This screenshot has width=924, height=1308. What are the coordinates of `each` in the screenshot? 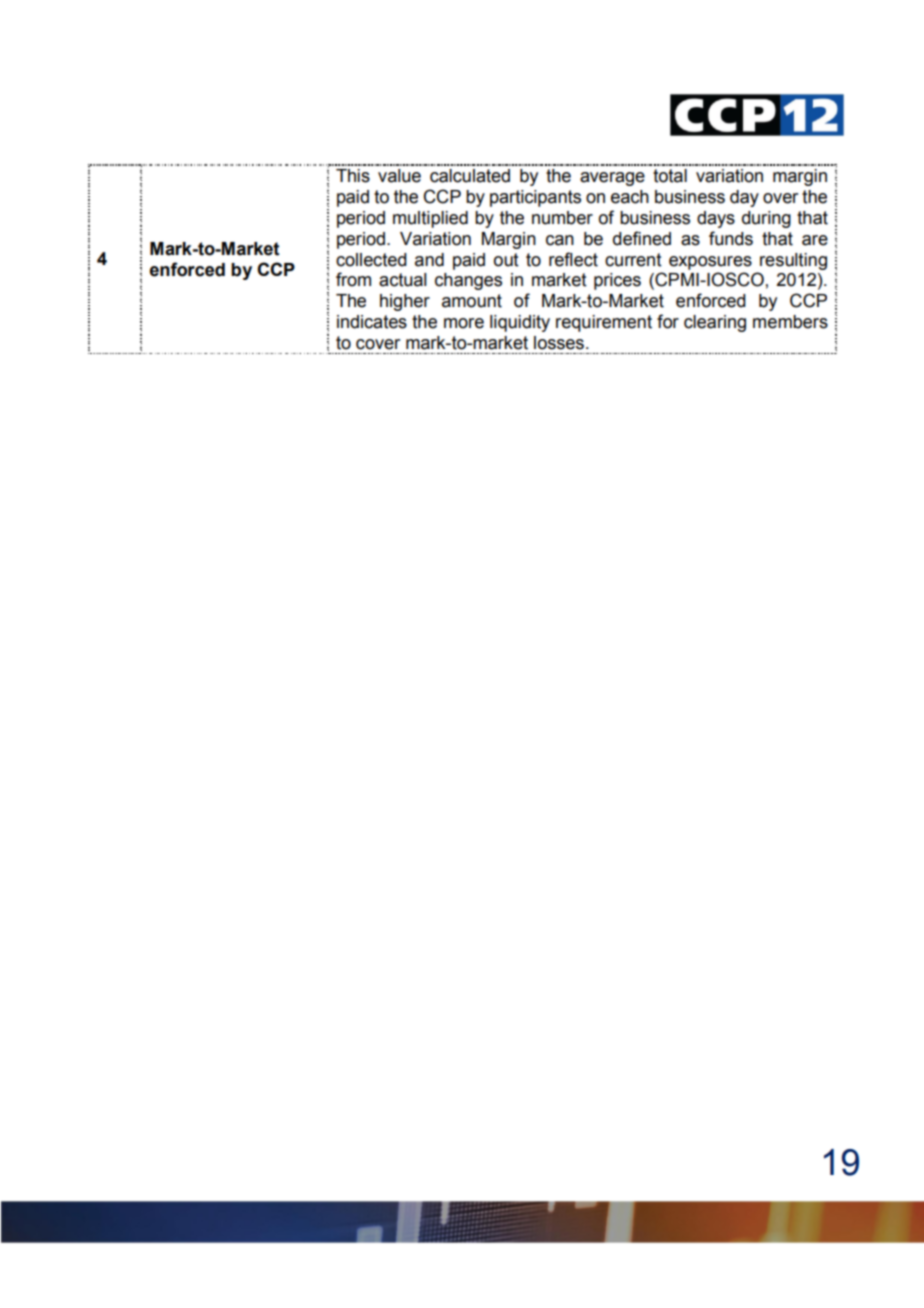 It's located at (630, 197).
